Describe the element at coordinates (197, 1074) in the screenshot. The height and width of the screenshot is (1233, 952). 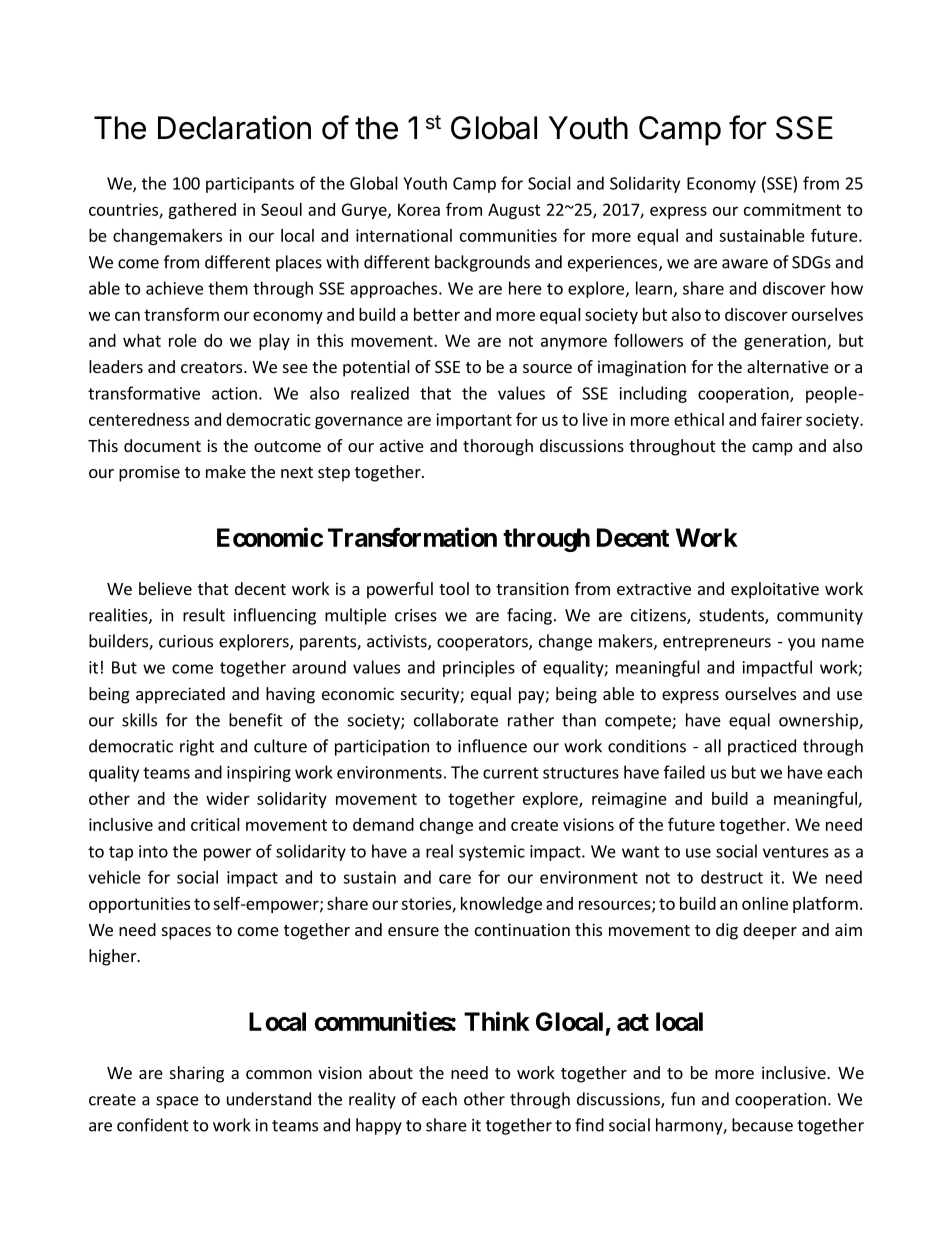
I see `sharing` at that location.
